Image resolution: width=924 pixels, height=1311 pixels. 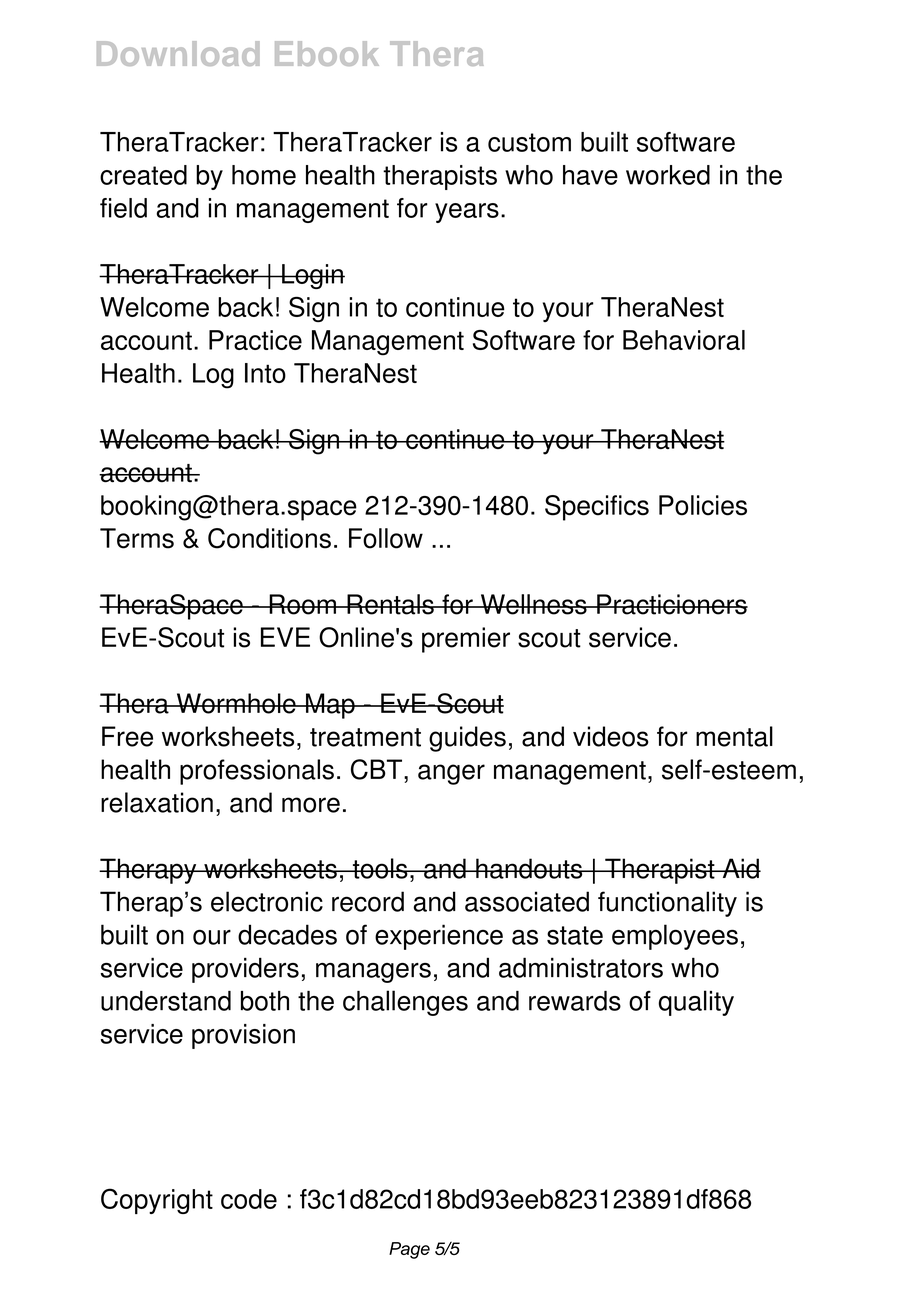 I want to click on Download, so click(x=178, y=53).
